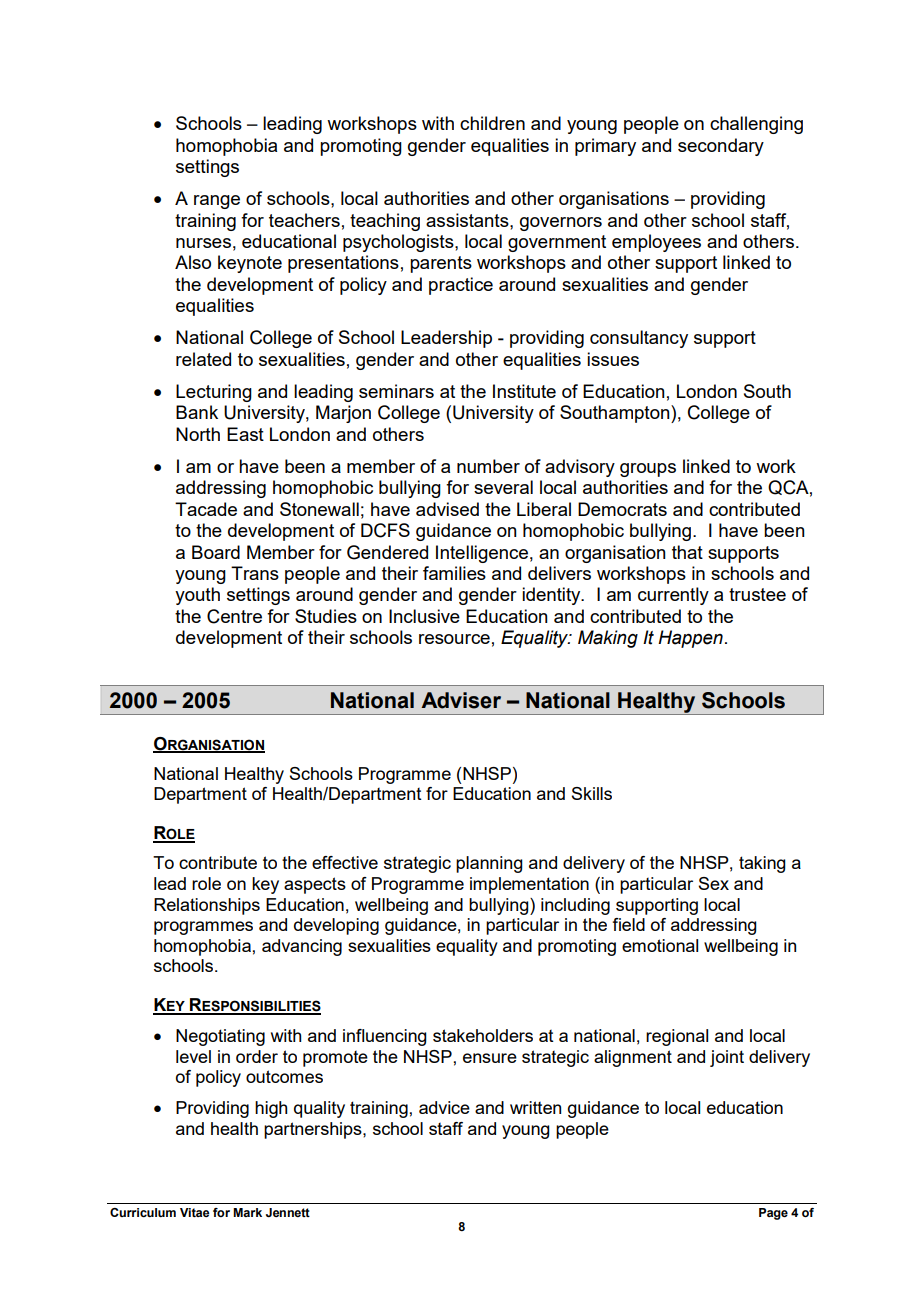  Describe the element at coordinates (773, 1214) in the screenshot. I see `Page` at that location.
